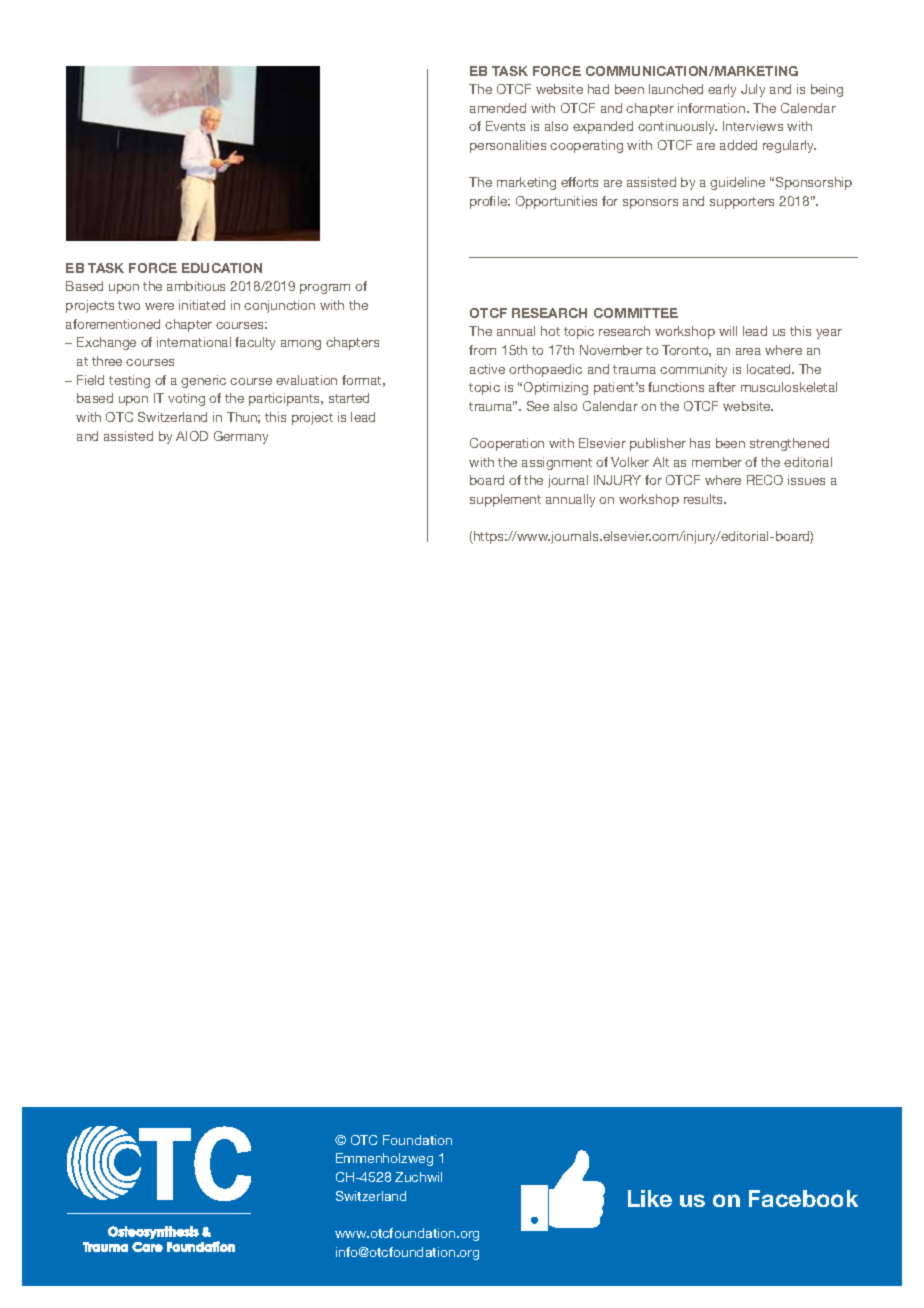  What do you see at coordinates (557, 463) in the screenshot?
I see `assignment` at bounding box center [557, 463].
